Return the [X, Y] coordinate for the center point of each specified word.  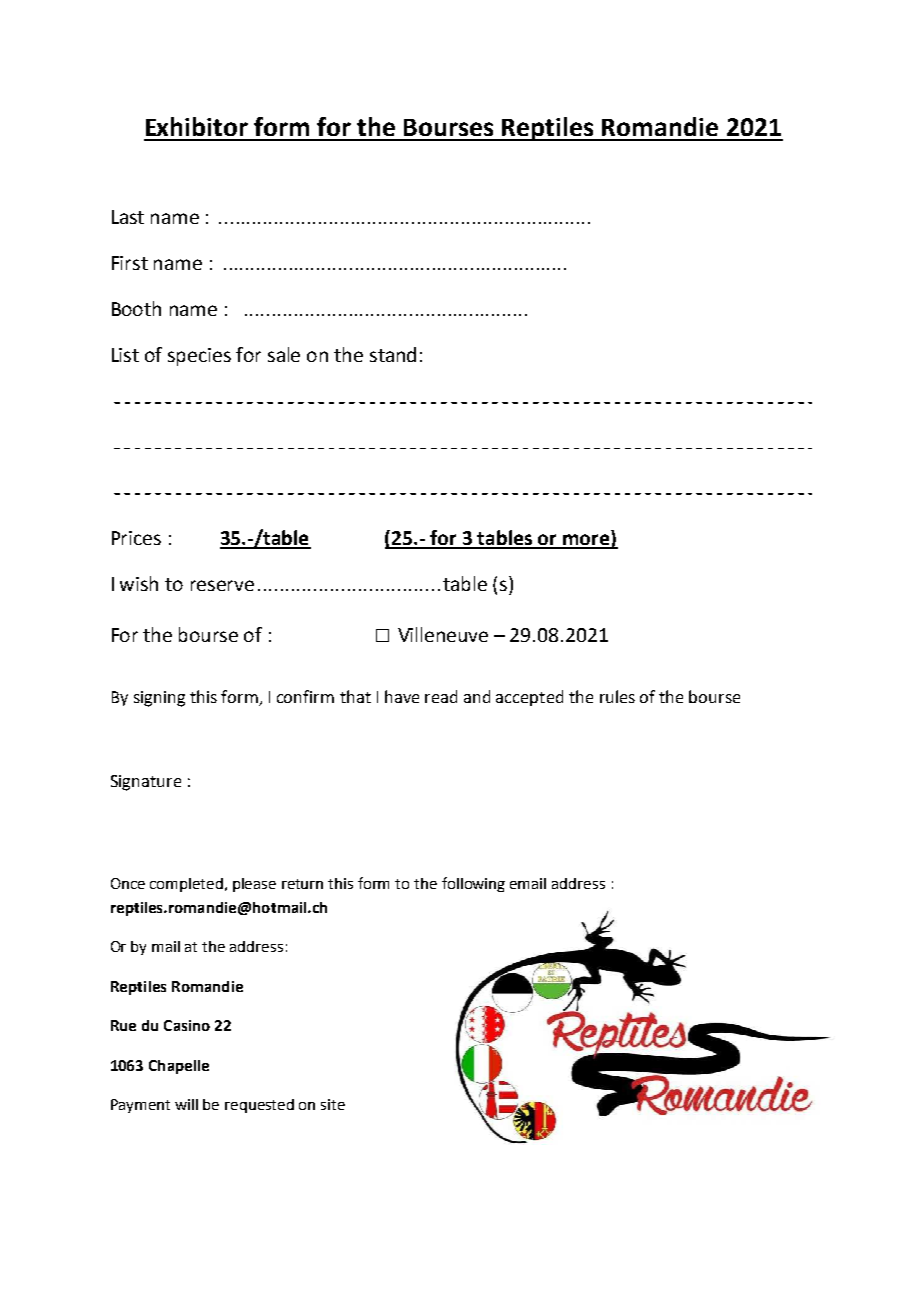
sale [284, 354]
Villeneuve [443, 634]
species [199, 357]
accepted [529, 698]
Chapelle [179, 1067]
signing [159, 699]
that [355, 696]
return [302, 884]
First [130, 263]
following [473, 884]
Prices [136, 538]
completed [188, 885]
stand [393, 354]
